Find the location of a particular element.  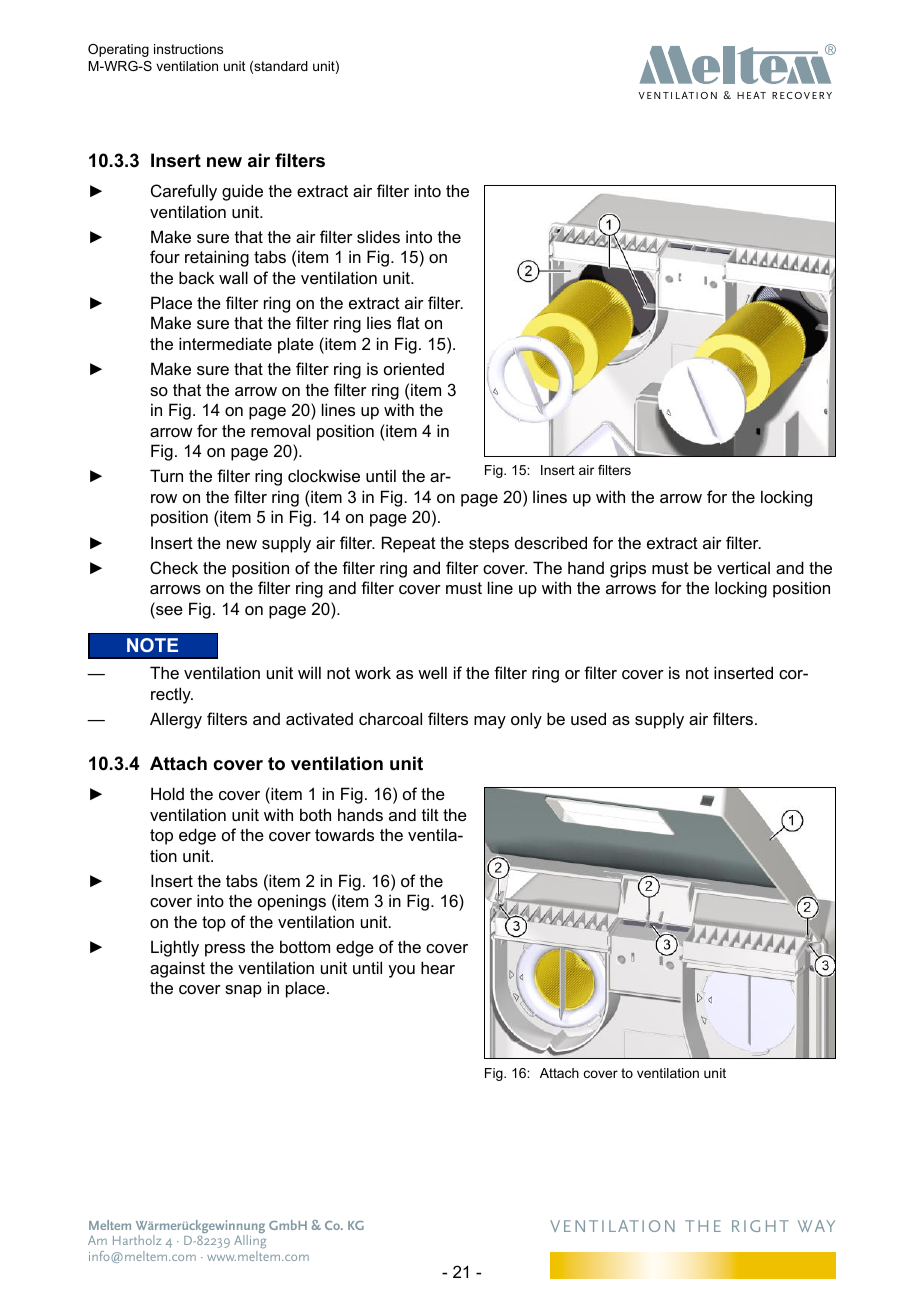

tilt is located at coordinates (430, 814).
